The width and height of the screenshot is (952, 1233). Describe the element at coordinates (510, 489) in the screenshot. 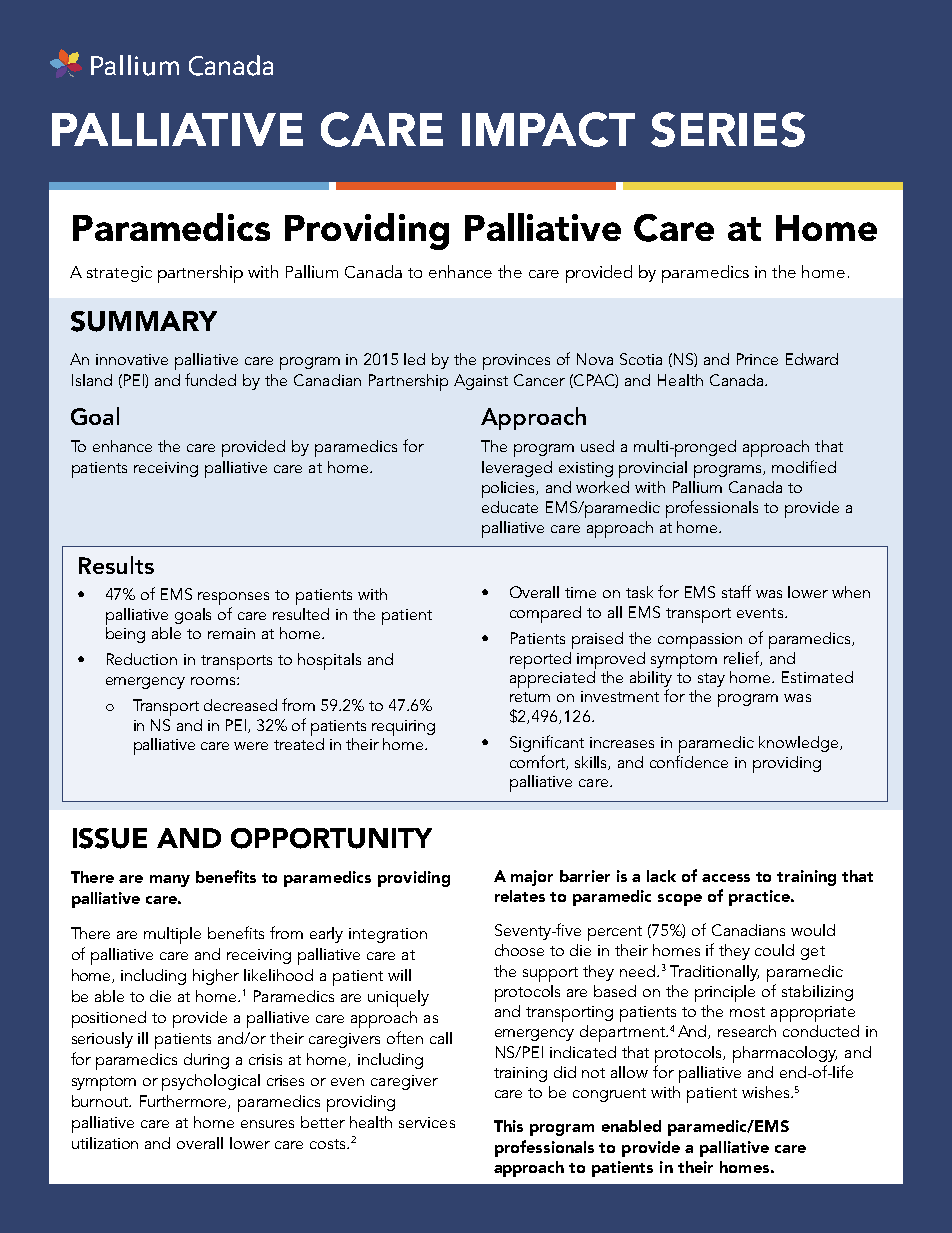

I see `policies` at that location.
